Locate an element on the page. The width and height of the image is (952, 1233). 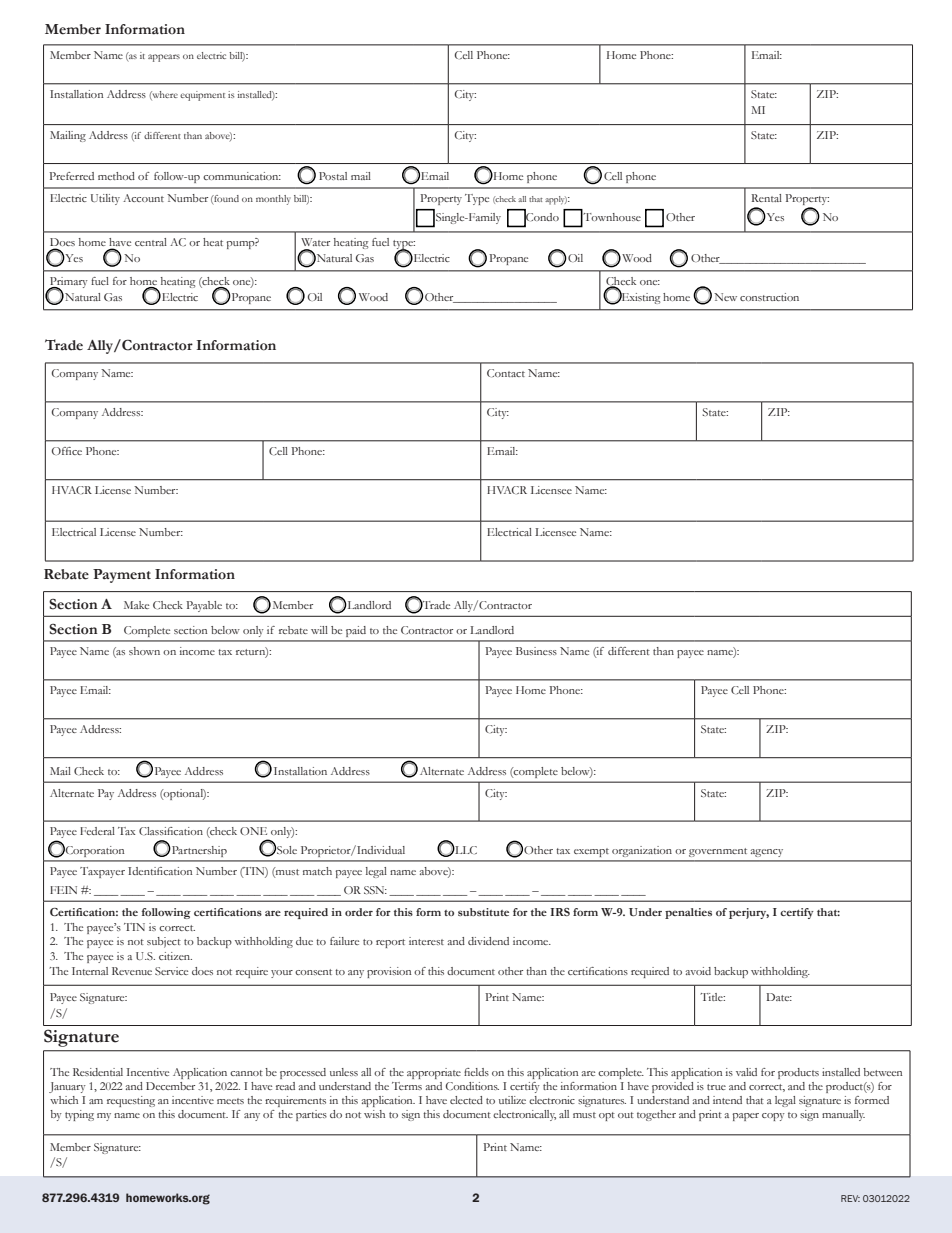
penalties is located at coordinates (688, 913).
